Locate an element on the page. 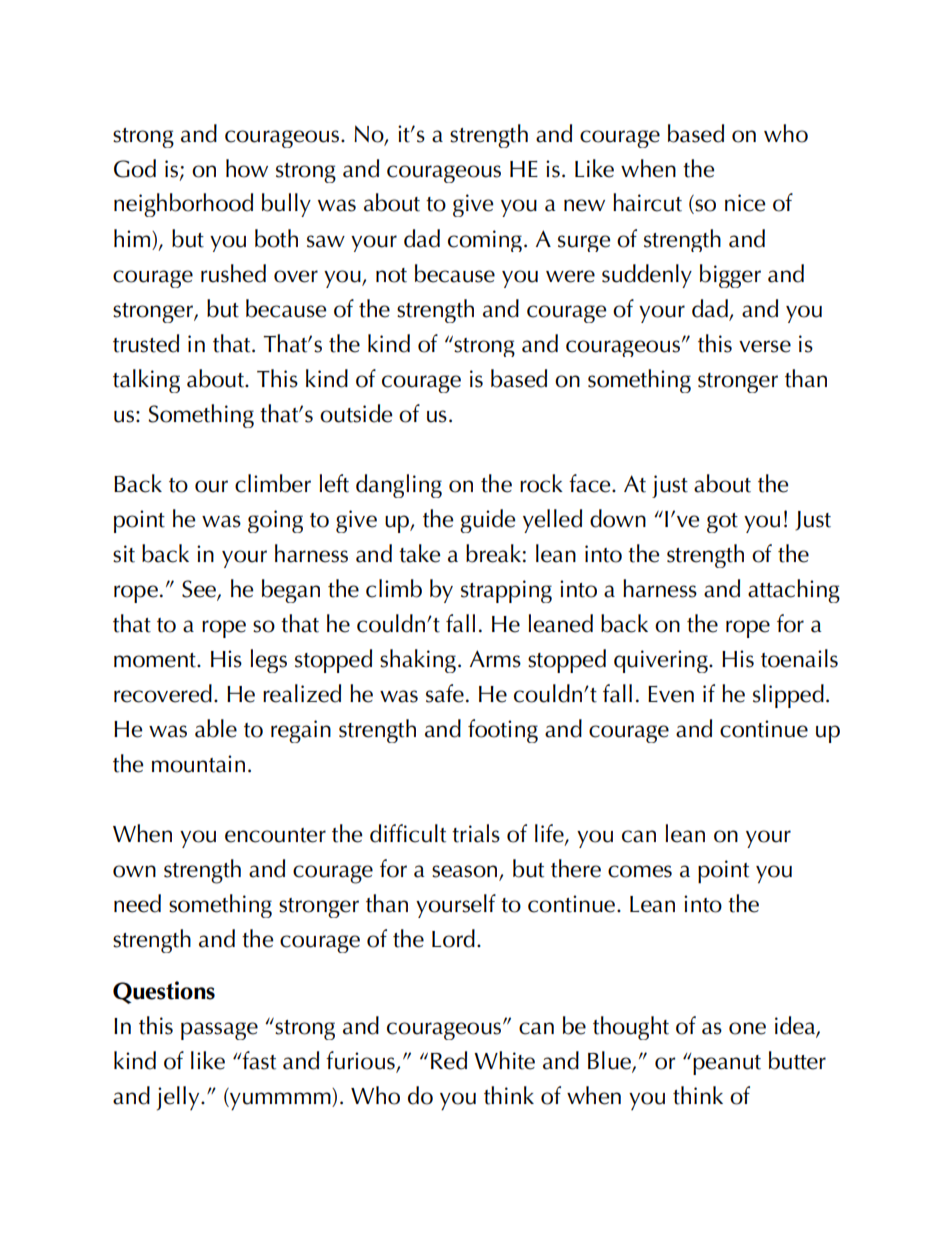  quivering is located at coordinates (662, 661).
